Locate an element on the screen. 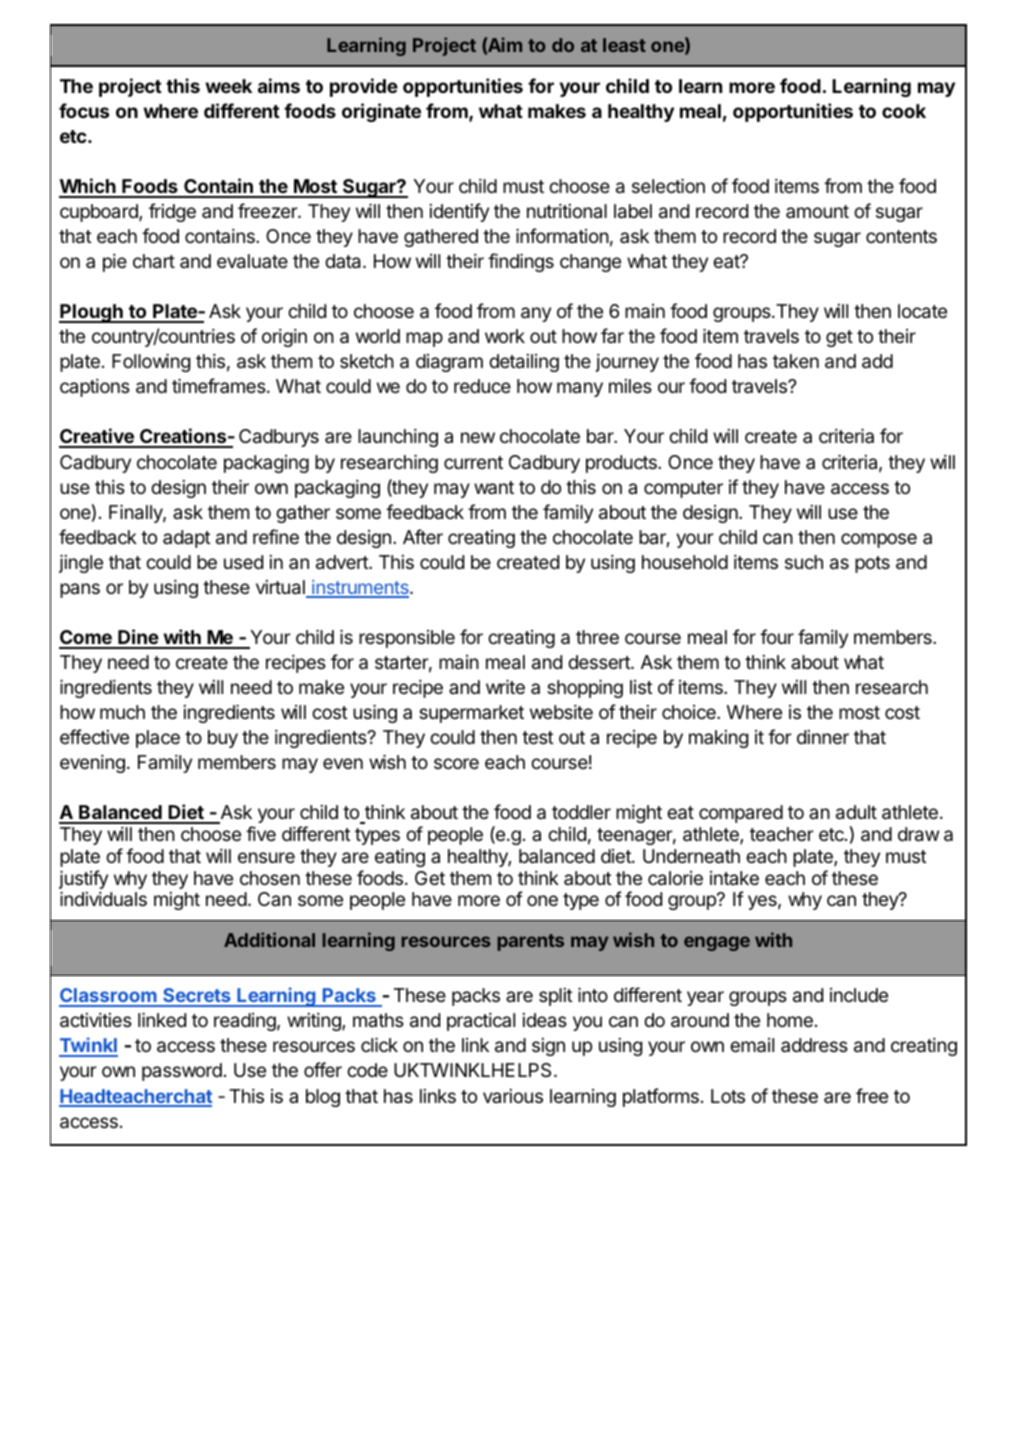 Image resolution: width=1025 pixels, height=1450 pixels. address is located at coordinates (814, 1045).
